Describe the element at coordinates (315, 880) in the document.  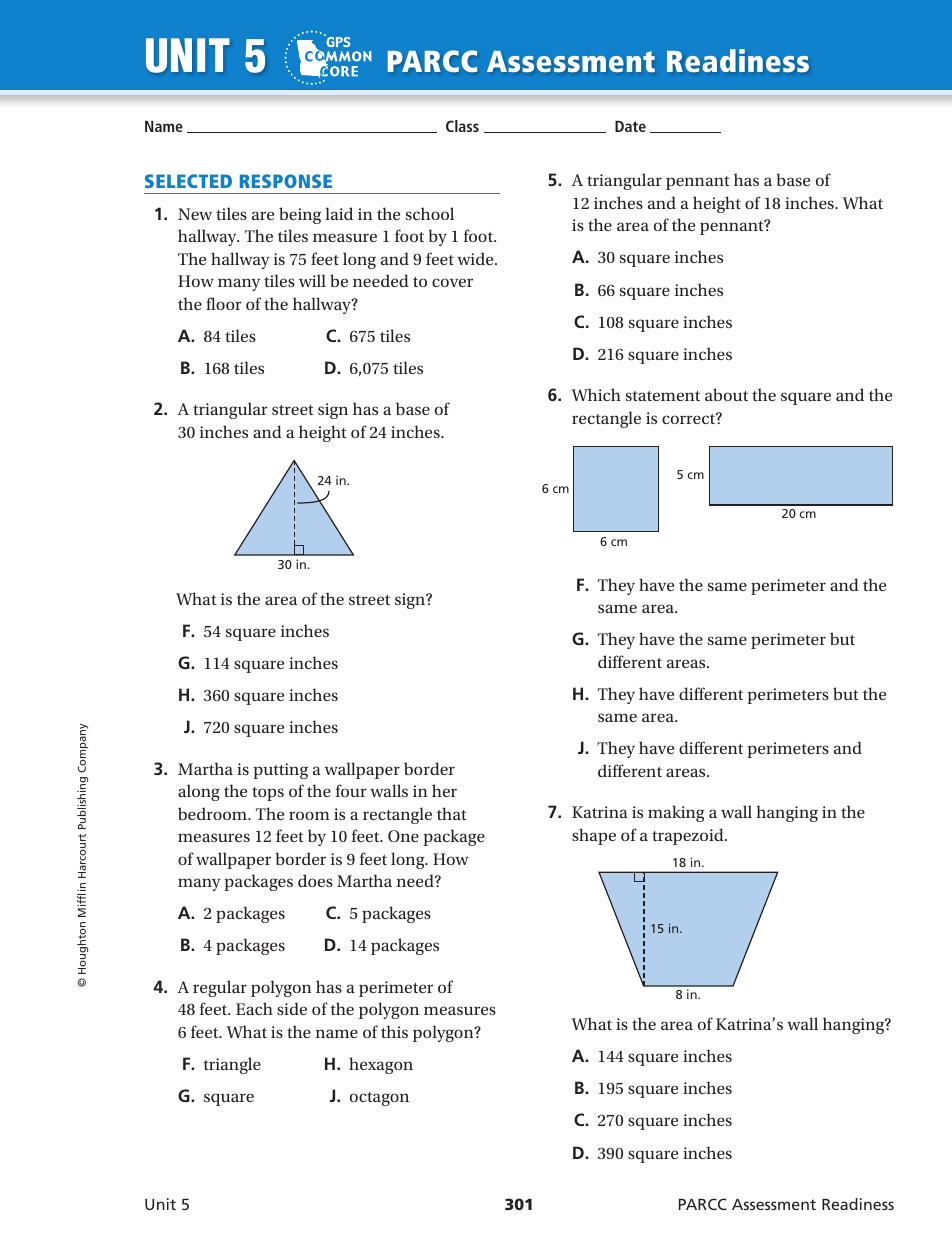
I see `does` at that location.
